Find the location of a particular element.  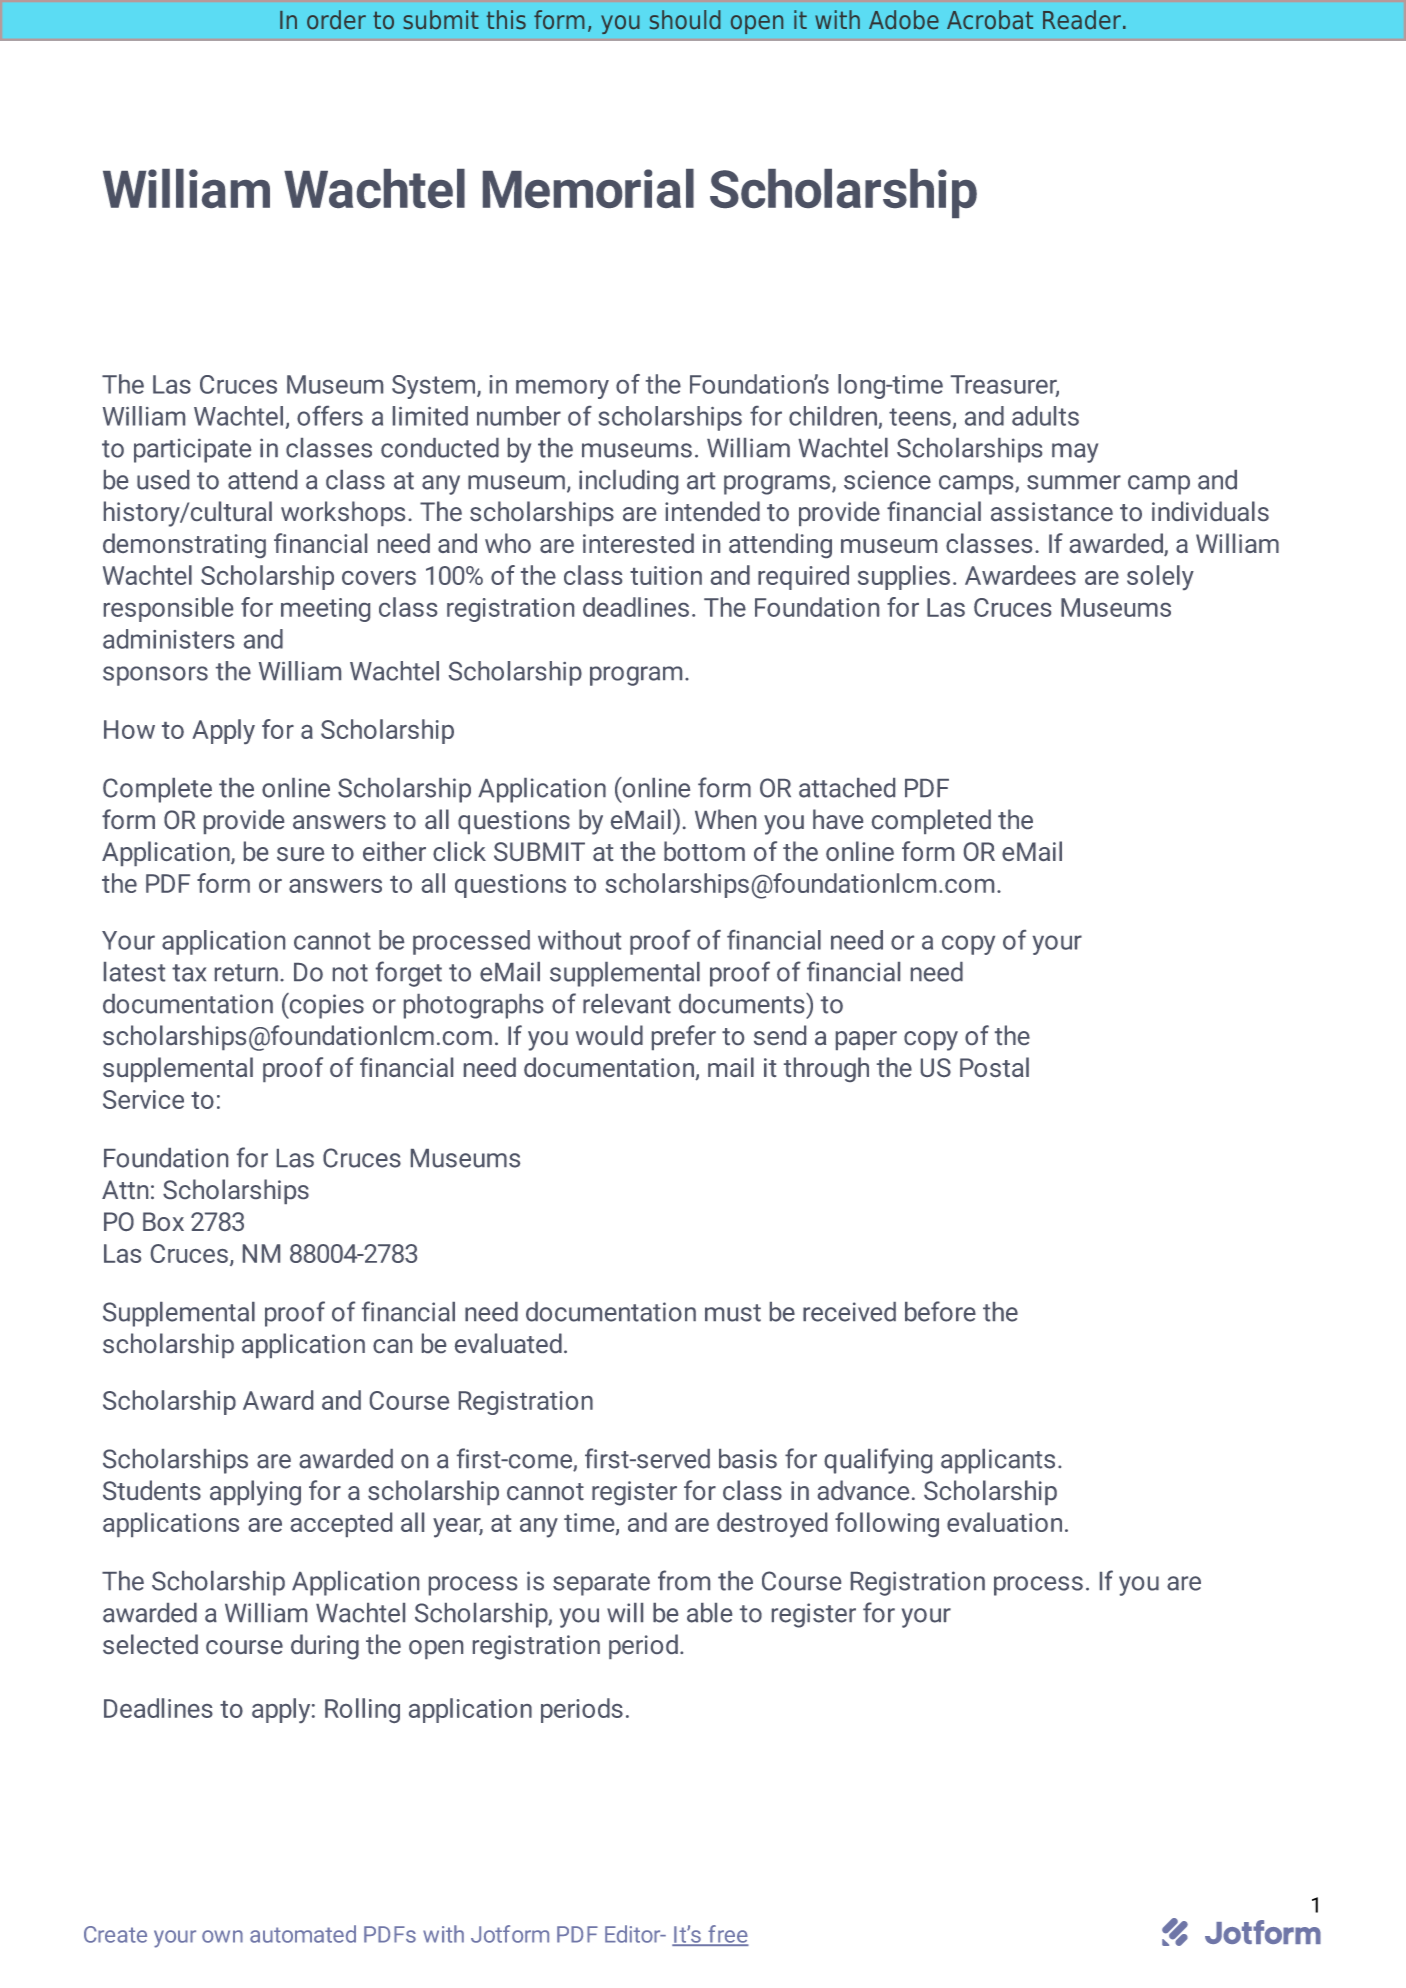

attached is located at coordinates (847, 788).
